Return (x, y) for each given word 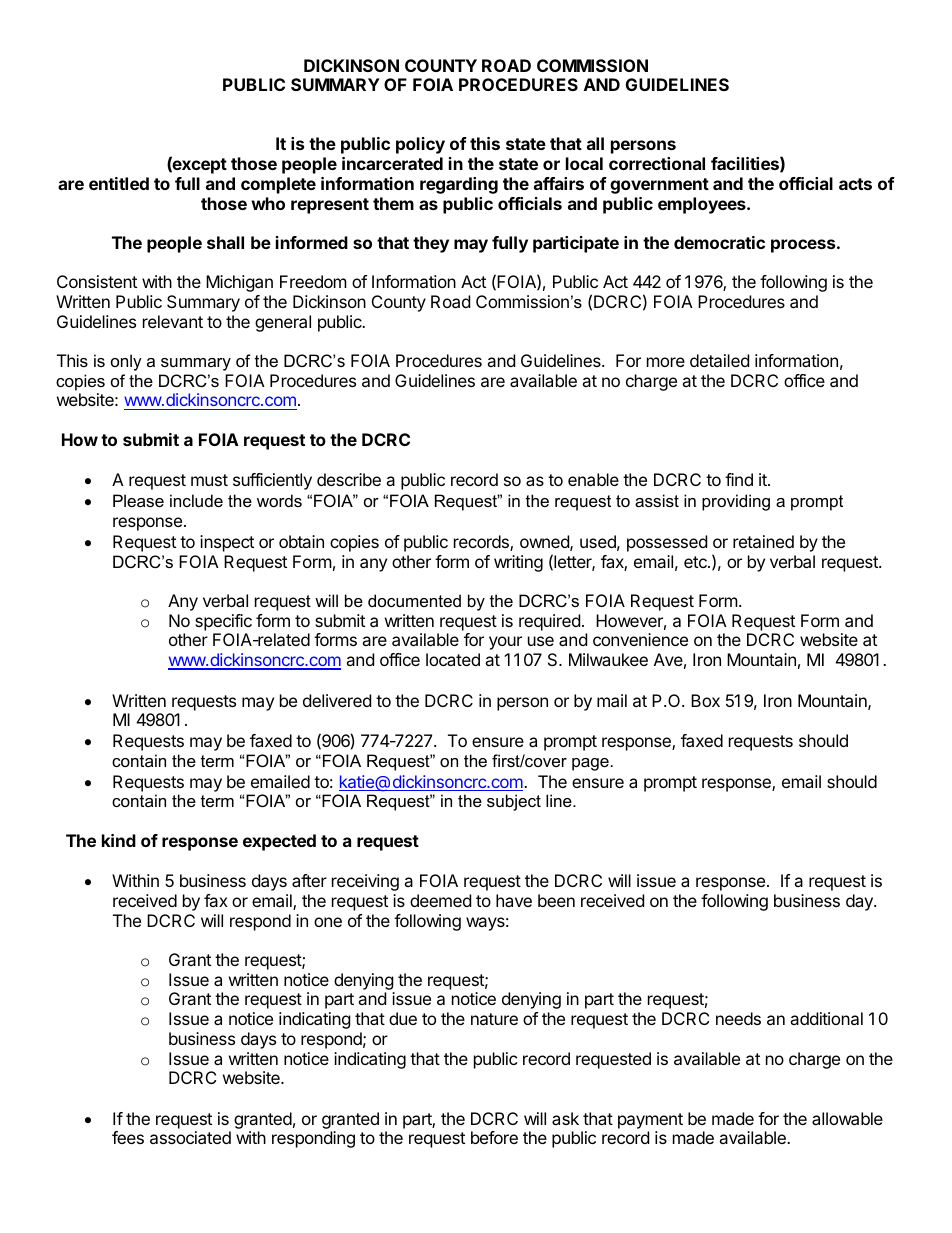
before (494, 1137)
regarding (459, 185)
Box (705, 700)
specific (223, 622)
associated (190, 1137)
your (505, 643)
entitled (119, 183)
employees (703, 205)
